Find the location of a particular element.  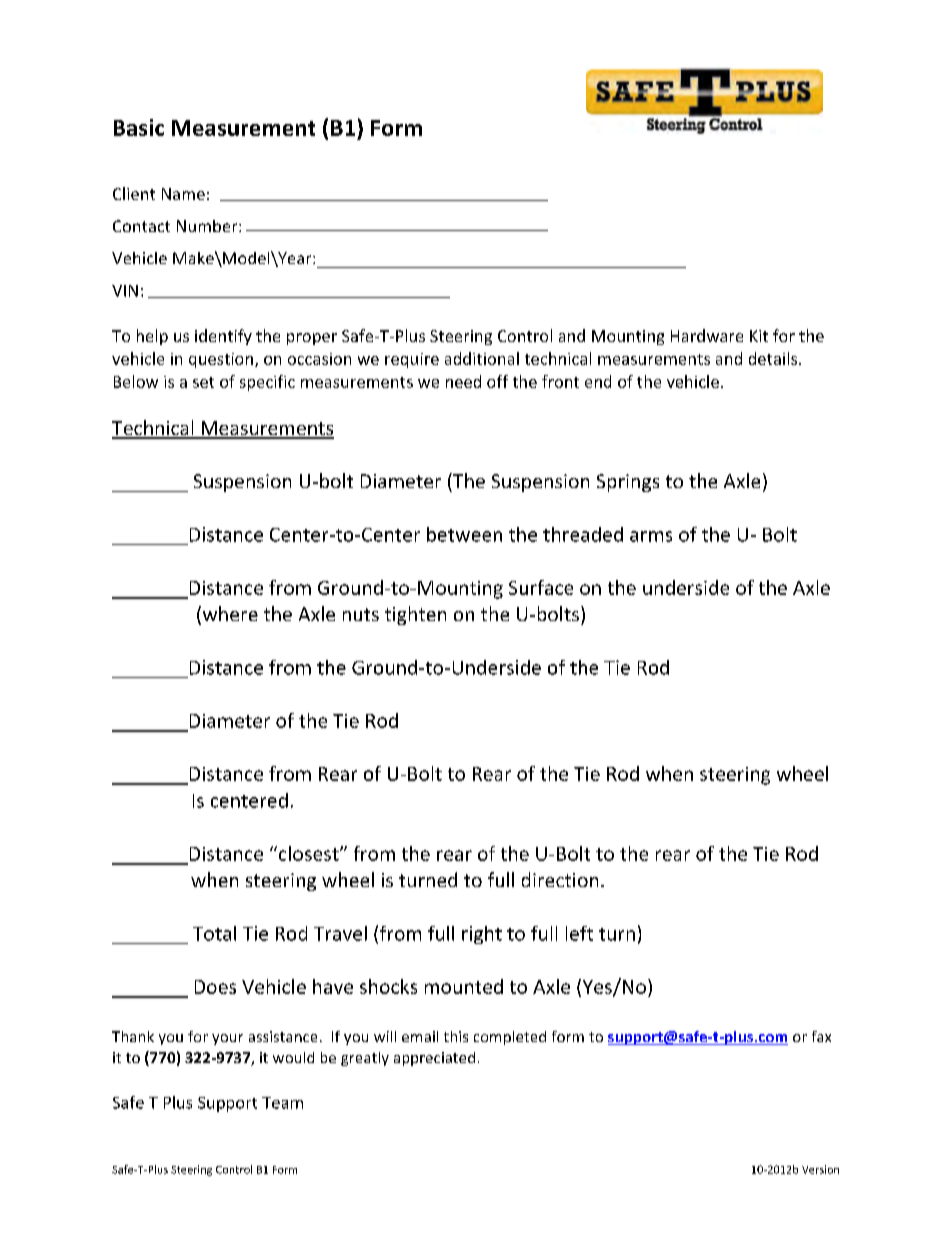

Team is located at coordinates (282, 1103).
